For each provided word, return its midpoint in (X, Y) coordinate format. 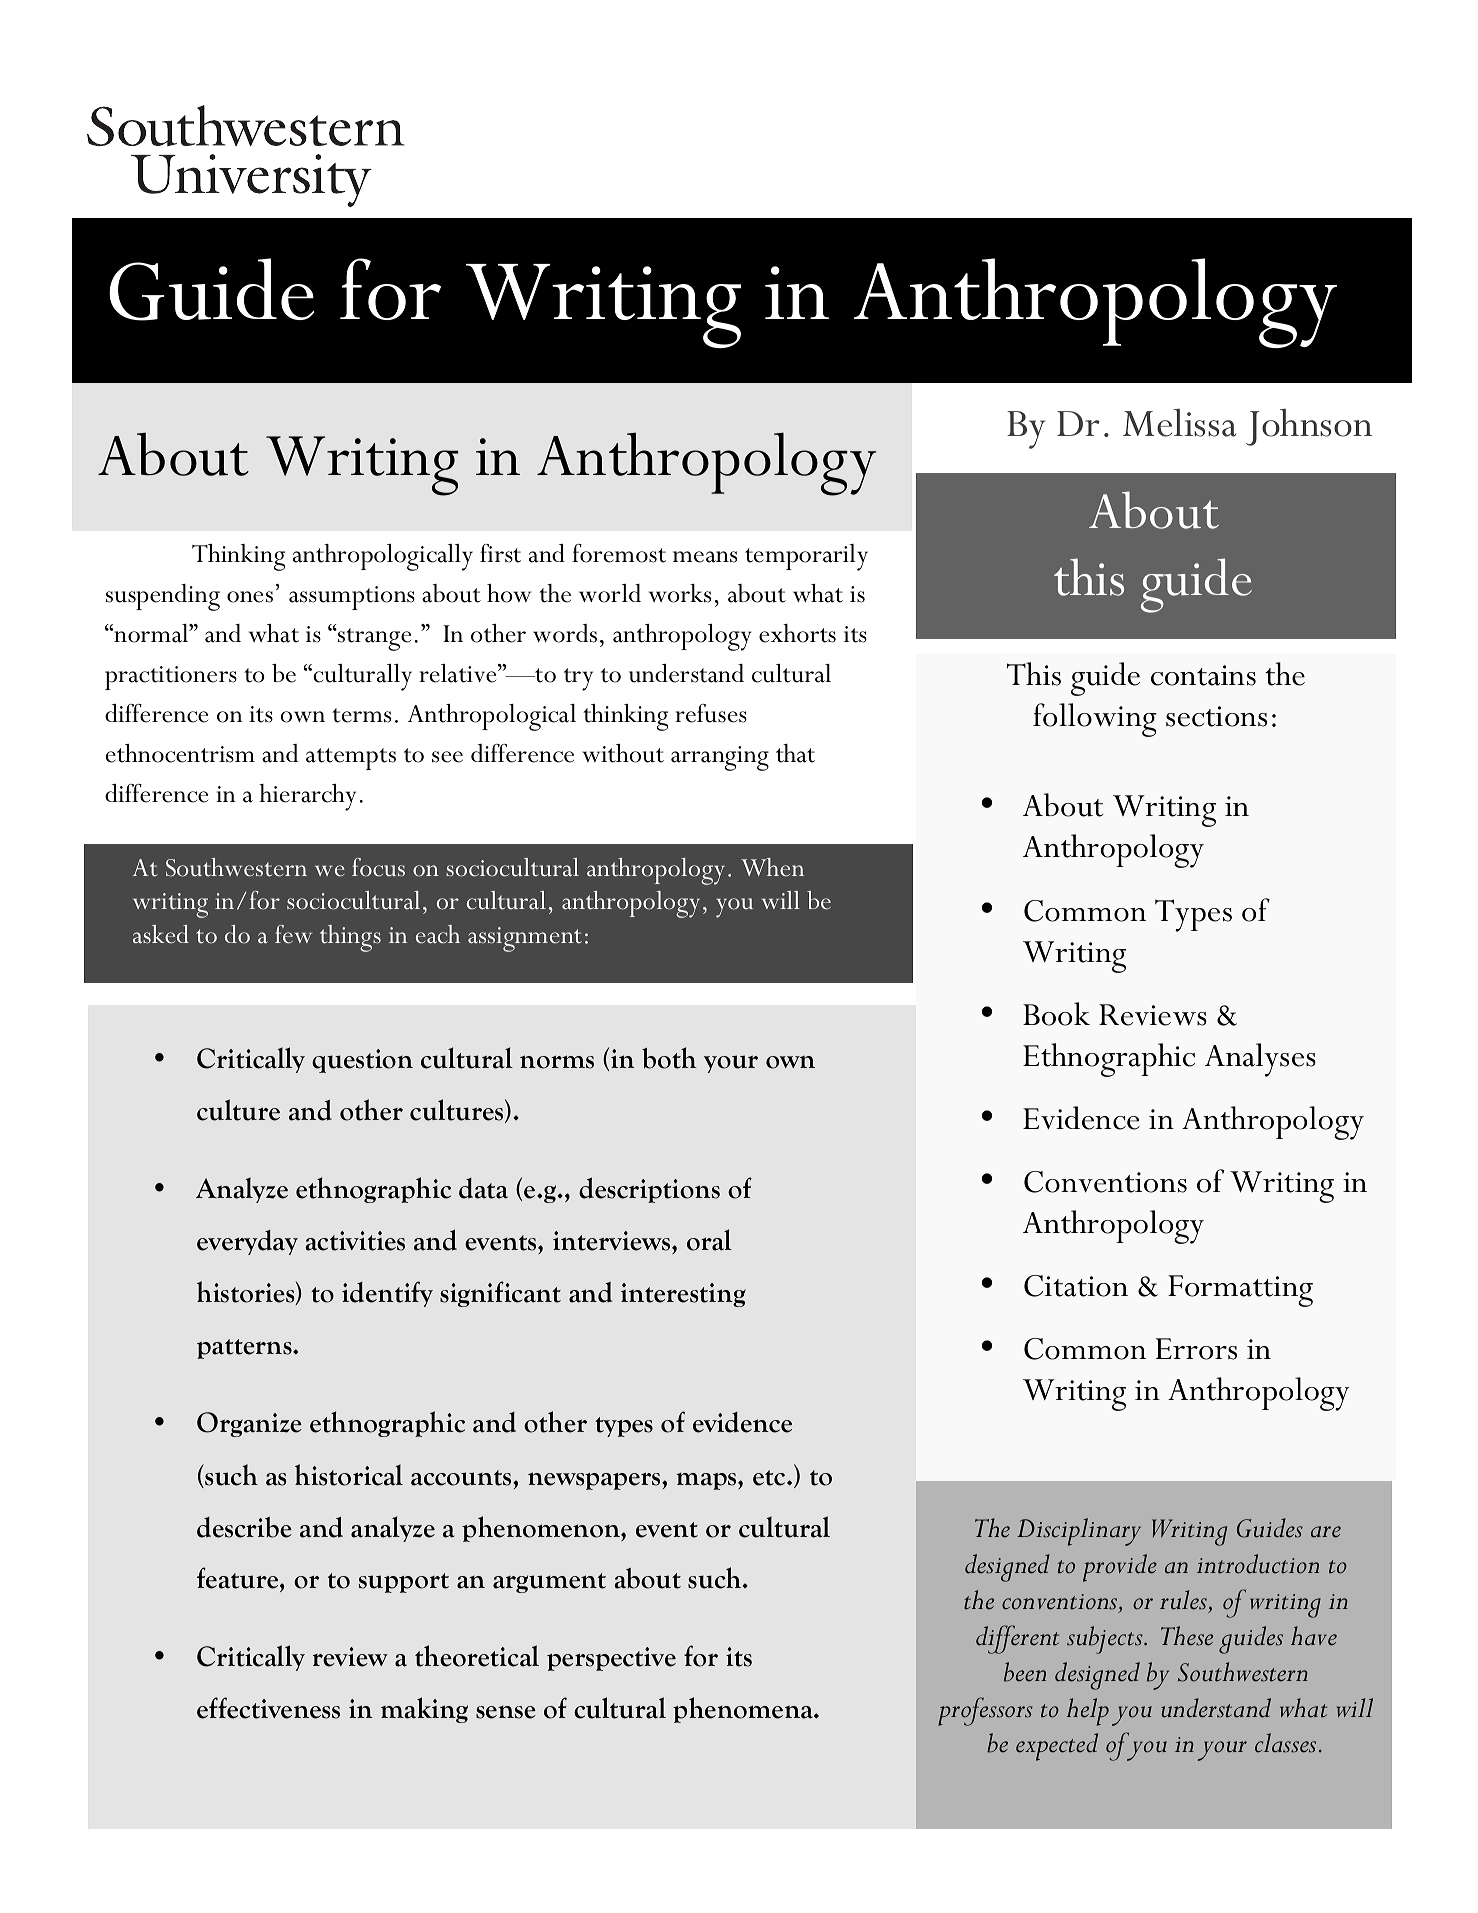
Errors (1196, 1349)
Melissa (1179, 423)
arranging (720, 758)
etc (770, 1478)
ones (250, 597)
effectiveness (268, 1708)
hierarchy (307, 797)
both (669, 1058)
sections (1216, 716)
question (362, 1061)
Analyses (1260, 1060)
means (705, 557)
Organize (249, 1424)
